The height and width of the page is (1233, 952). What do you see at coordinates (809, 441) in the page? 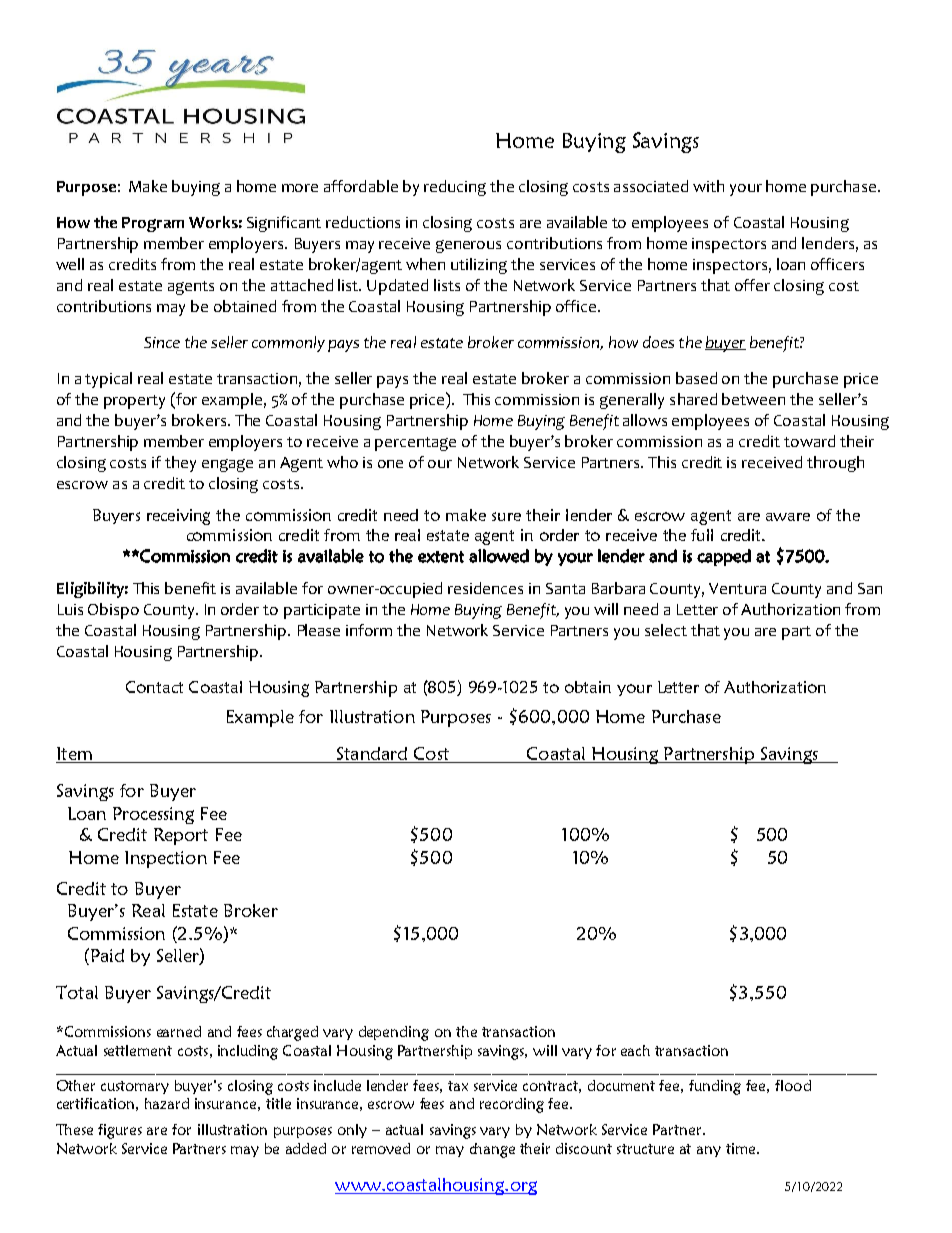
I see `toward` at bounding box center [809, 441].
